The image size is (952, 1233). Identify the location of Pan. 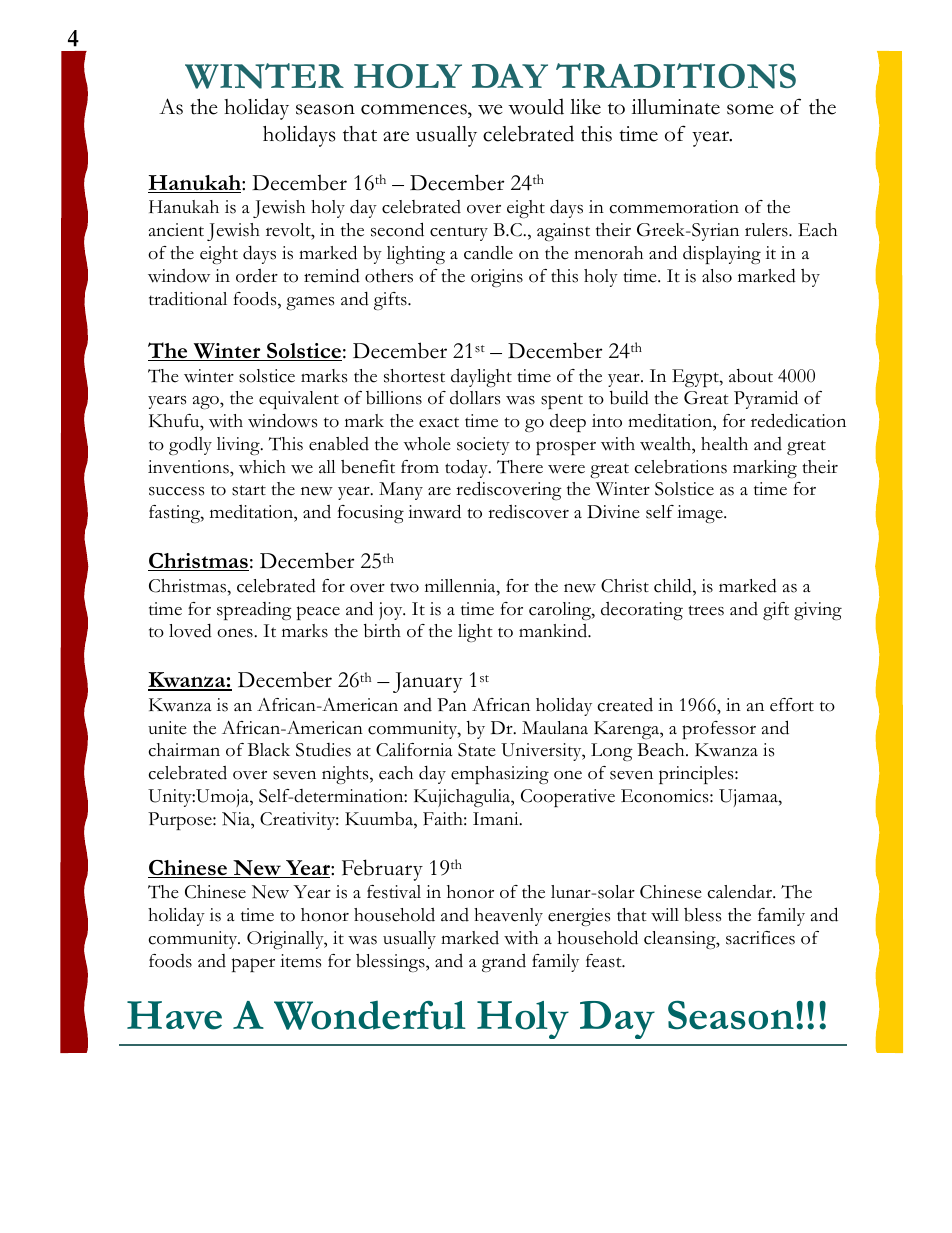
(452, 704).
